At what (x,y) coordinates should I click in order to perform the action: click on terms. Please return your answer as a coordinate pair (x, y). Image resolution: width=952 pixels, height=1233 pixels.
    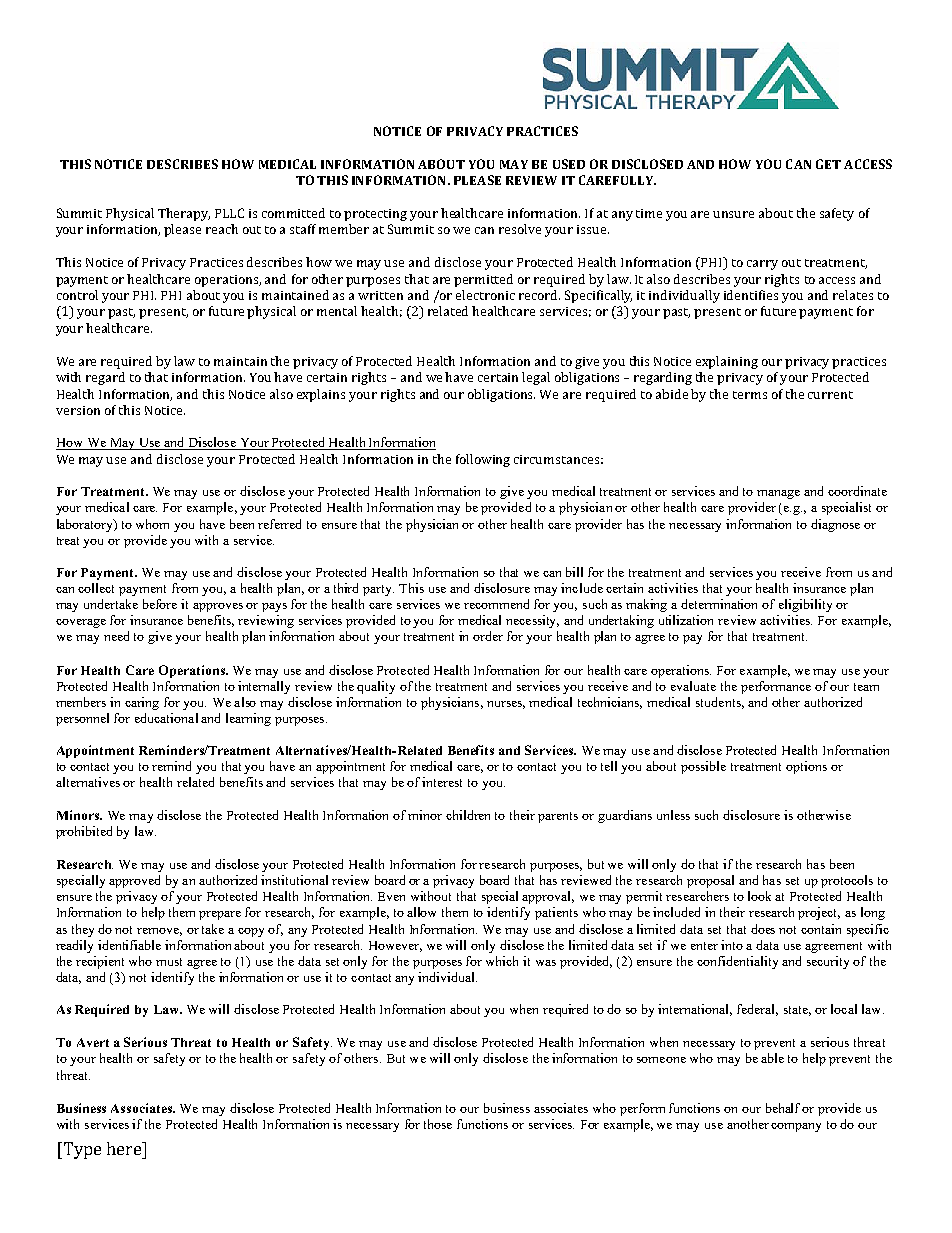
    Looking at the image, I should click on (750, 395).
